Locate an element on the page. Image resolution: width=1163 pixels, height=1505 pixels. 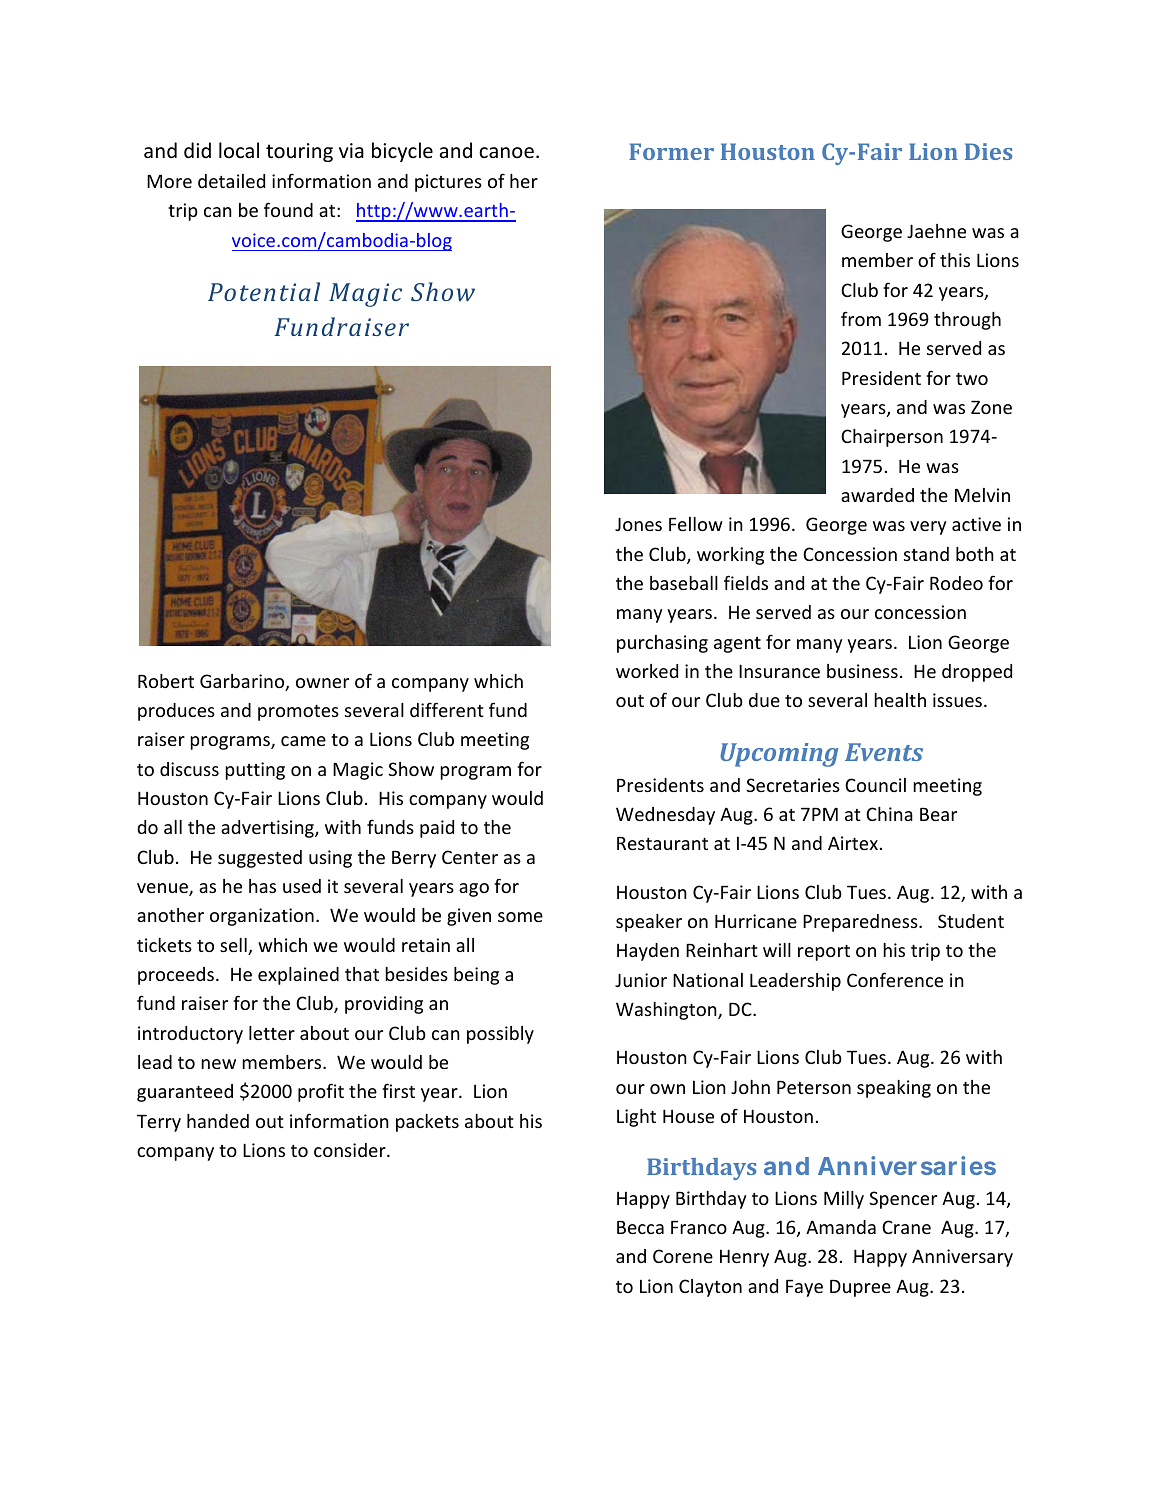
Former is located at coordinates (671, 151).
